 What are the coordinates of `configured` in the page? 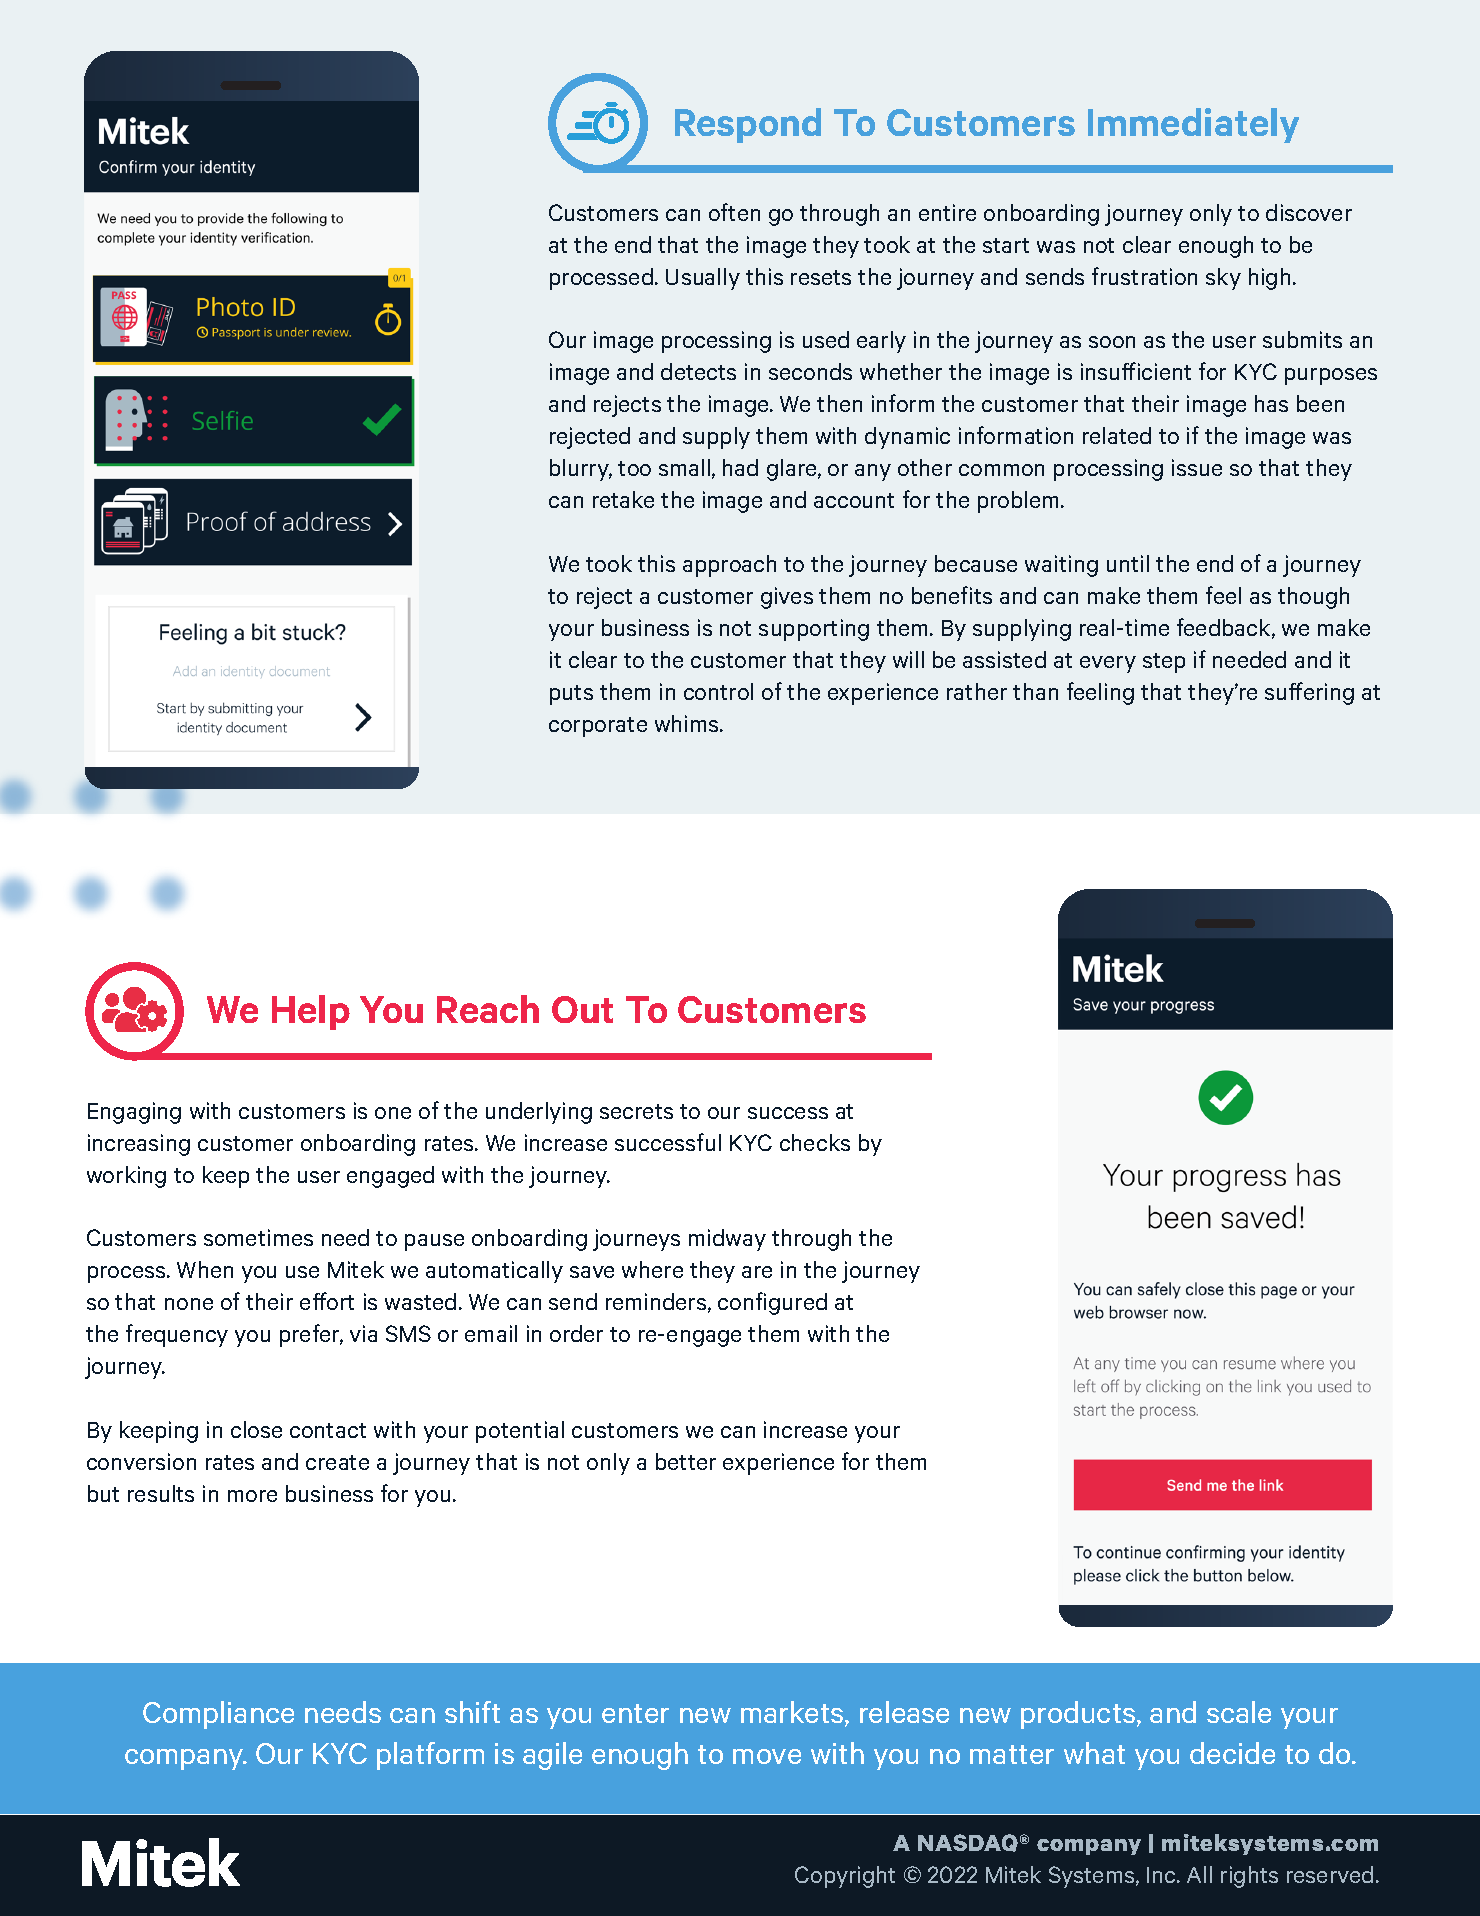 It's located at (772, 1303).
